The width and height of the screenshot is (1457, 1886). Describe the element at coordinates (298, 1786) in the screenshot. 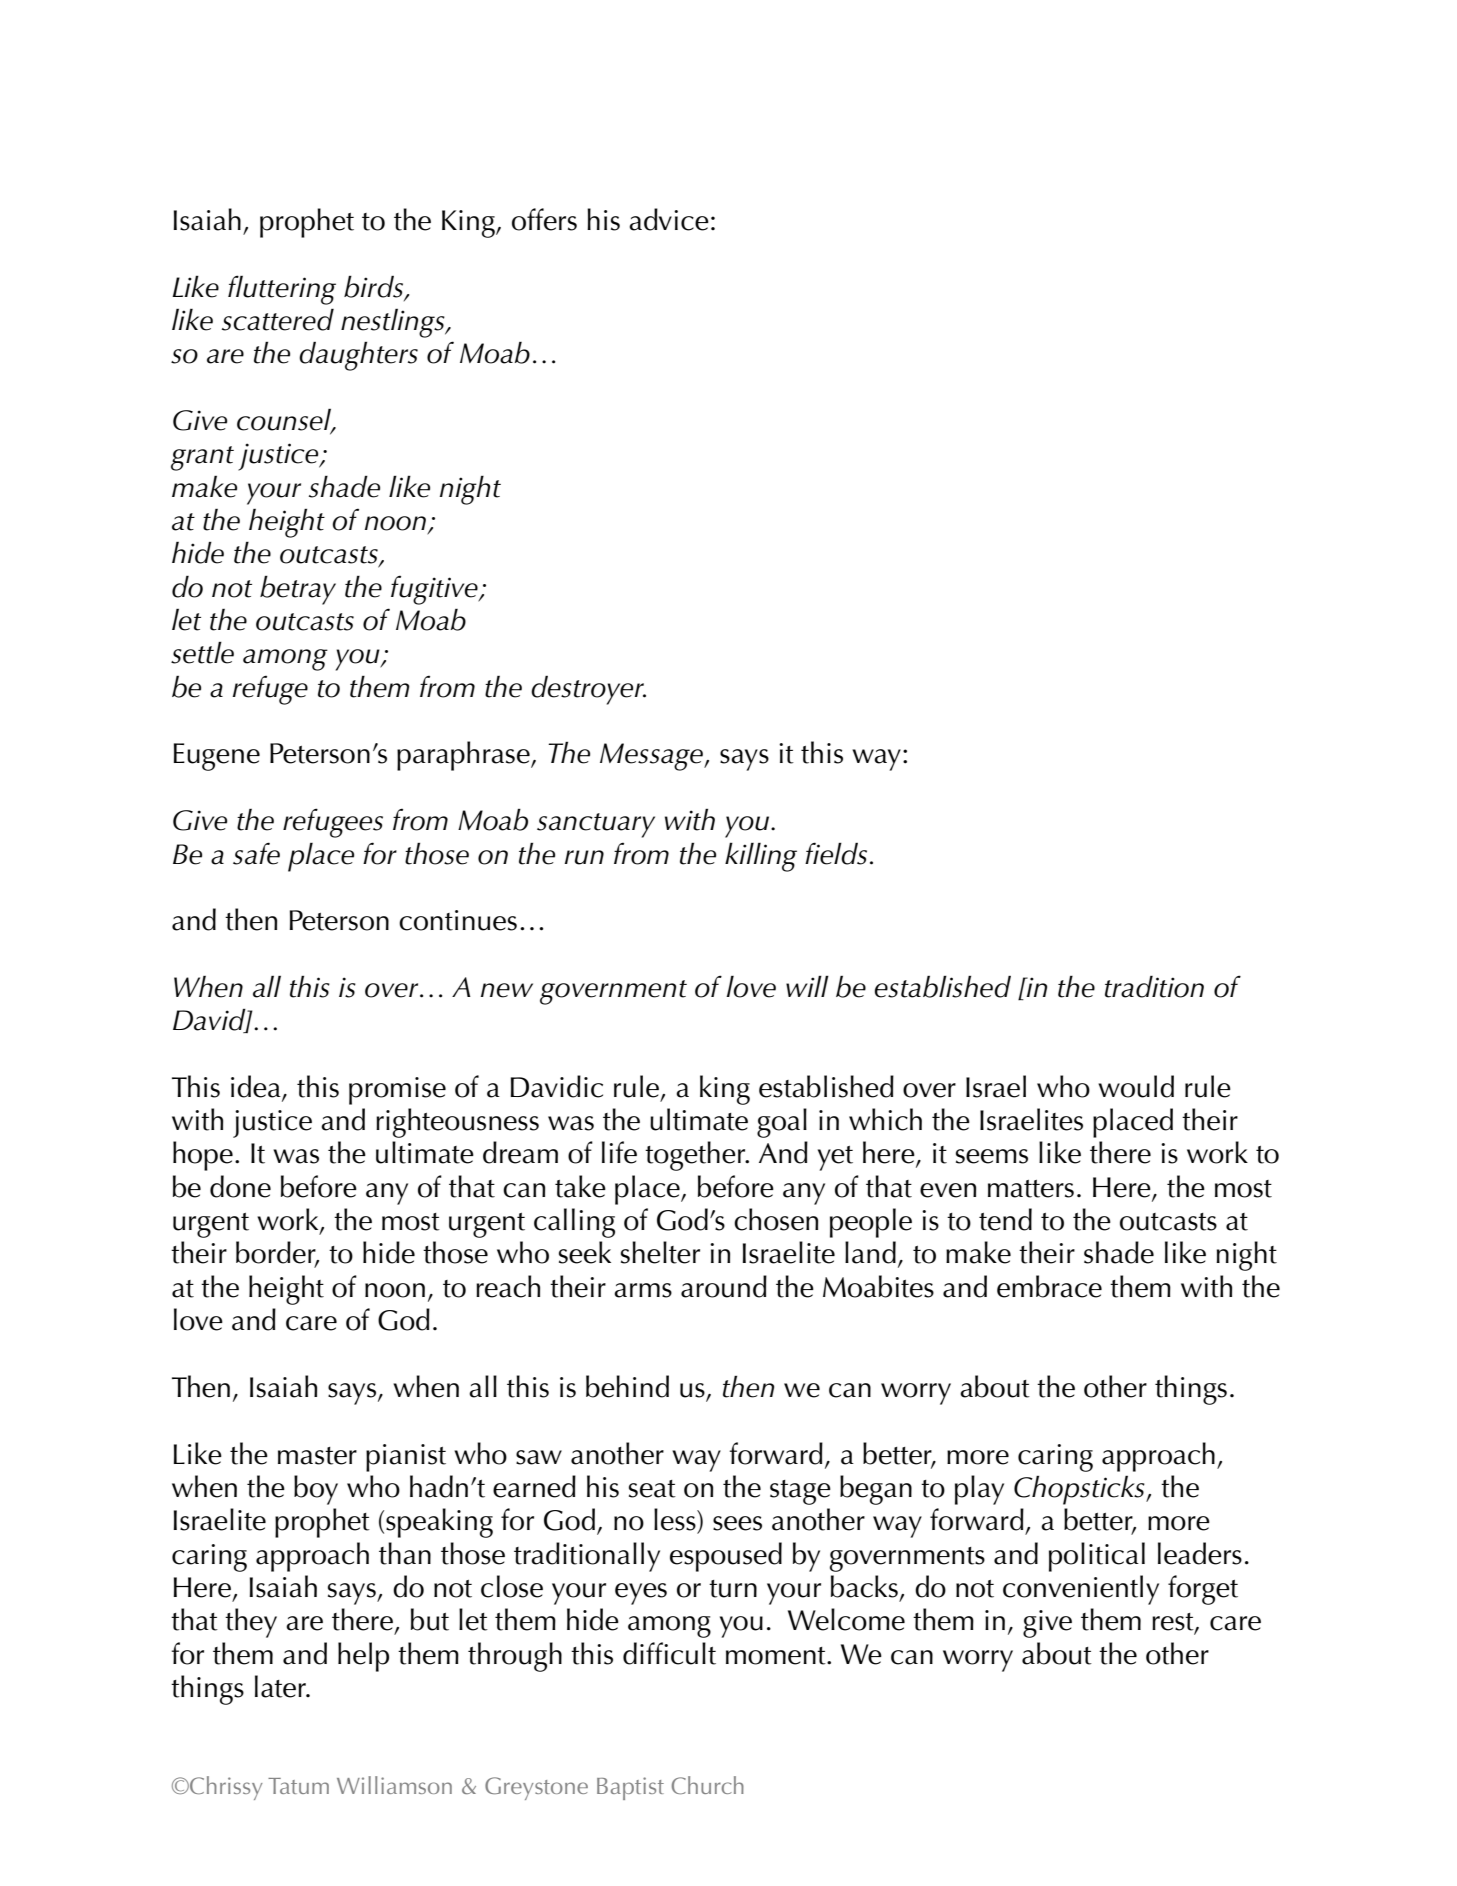

I see `Tatum` at that location.
